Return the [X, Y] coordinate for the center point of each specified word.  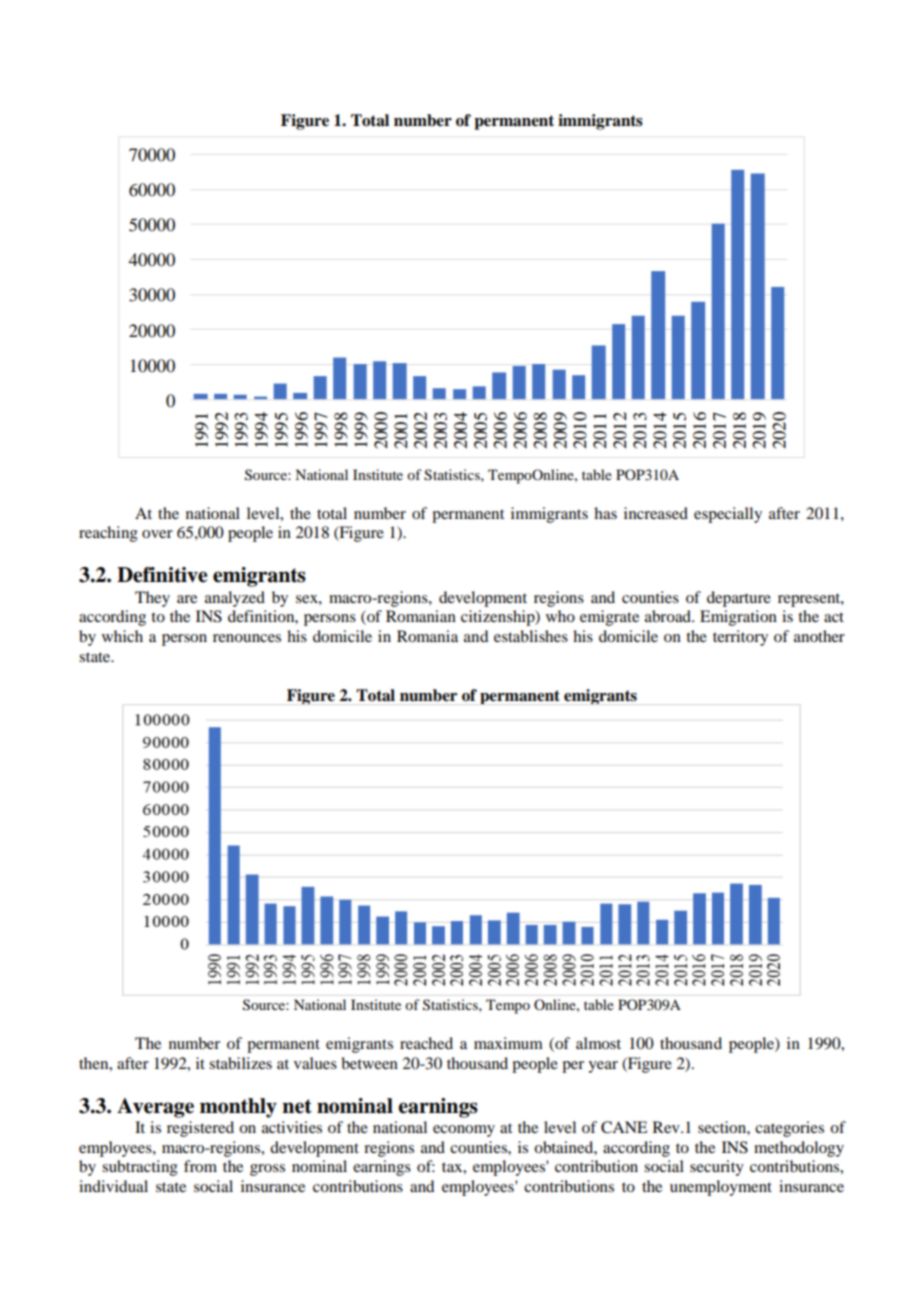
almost [598, 1043]
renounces [247, 638]
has [605, 513]
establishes [531, 636]
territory [740, 638]
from [200, 1166]
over [157, 534]
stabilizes [240, 1063]
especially [728, 515]
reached [426, 1043]
